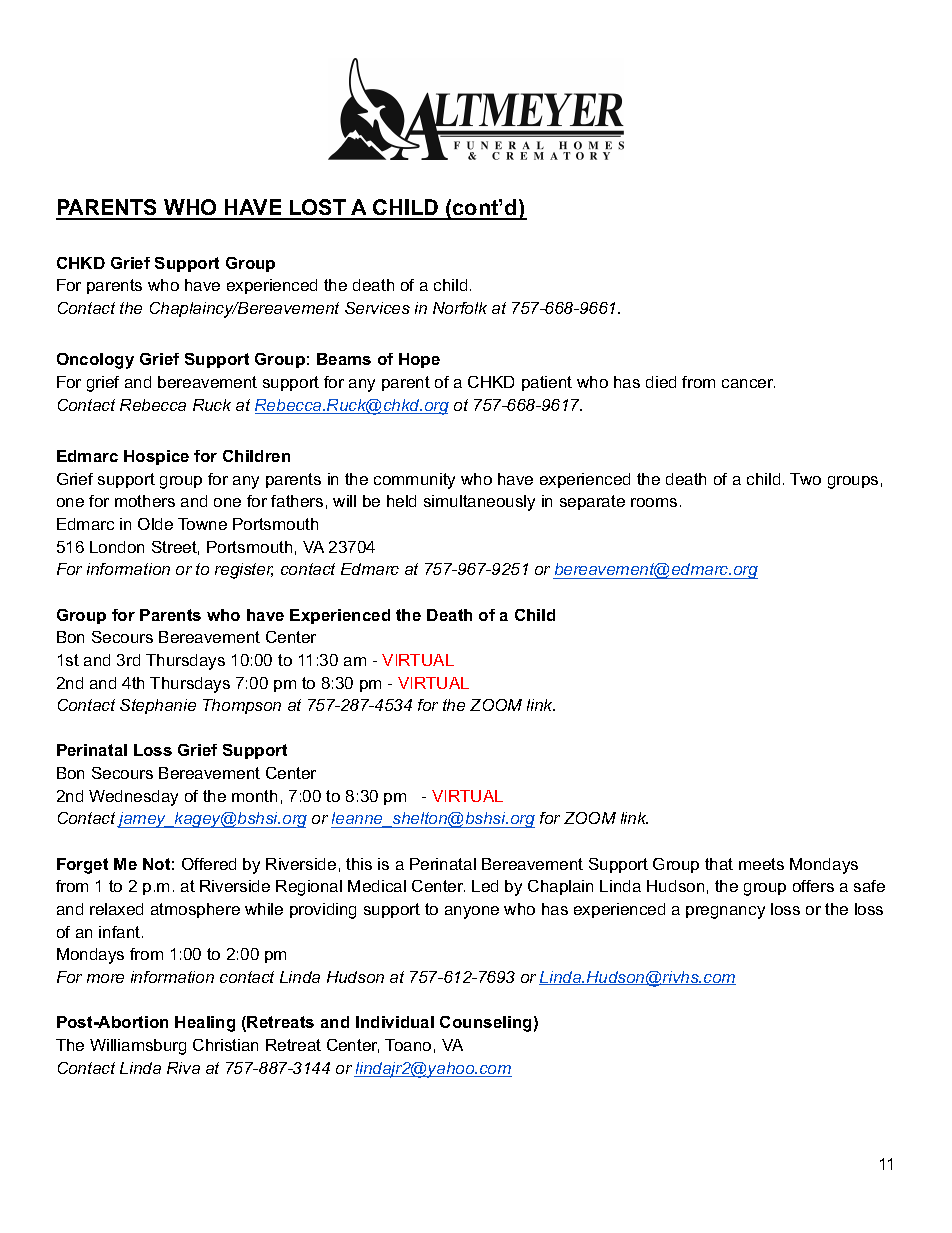 Image resolution: width=952 pixels, height=1233 pixels. What do you see at coordinates (654, 502) in the screenshot?
I see `rooms` at bounding box center [654, 502].
